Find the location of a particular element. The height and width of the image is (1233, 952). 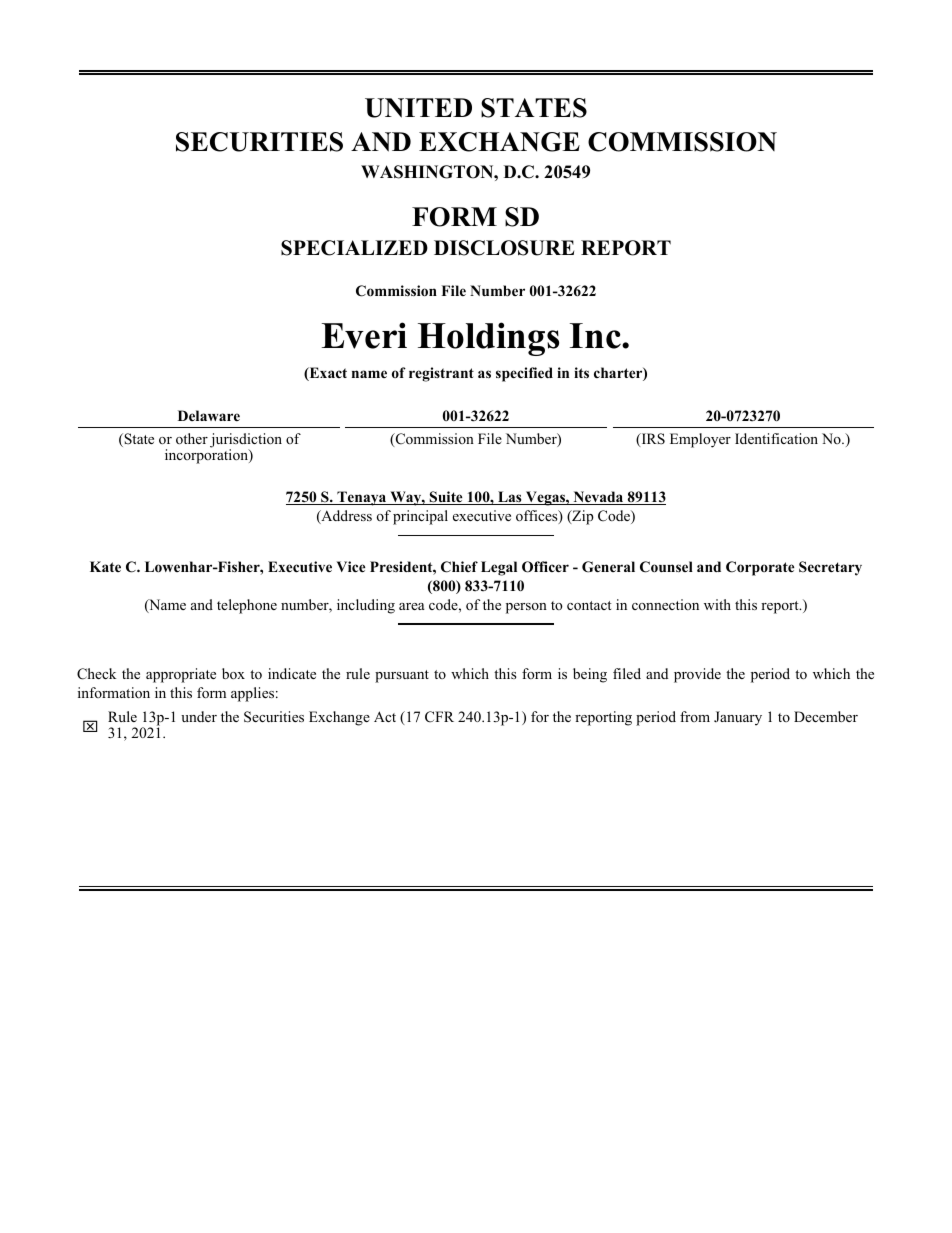

DISCLOSURE is located at coordinates (504, 248).
